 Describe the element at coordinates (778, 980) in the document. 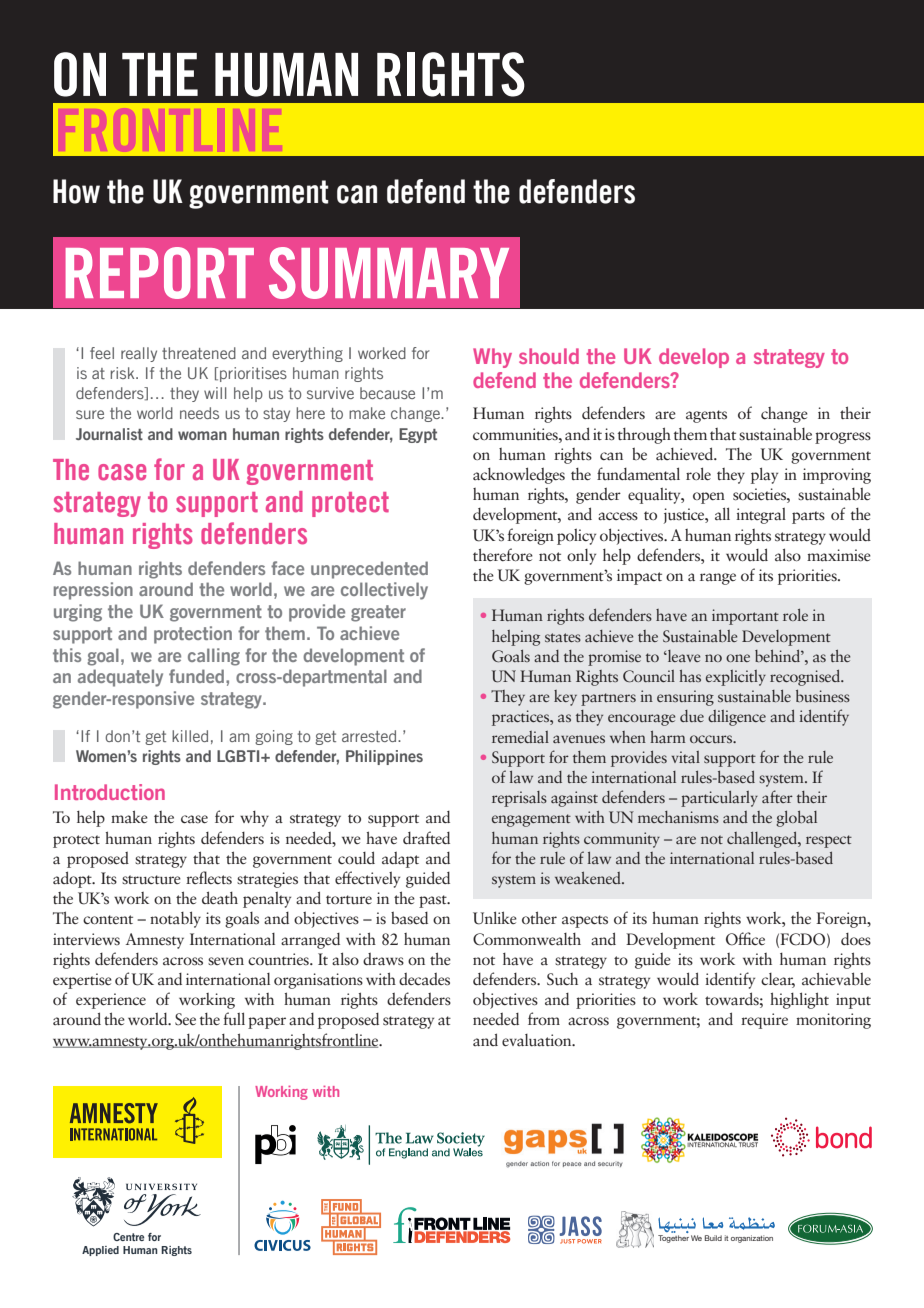

I see `clear` at that location.
